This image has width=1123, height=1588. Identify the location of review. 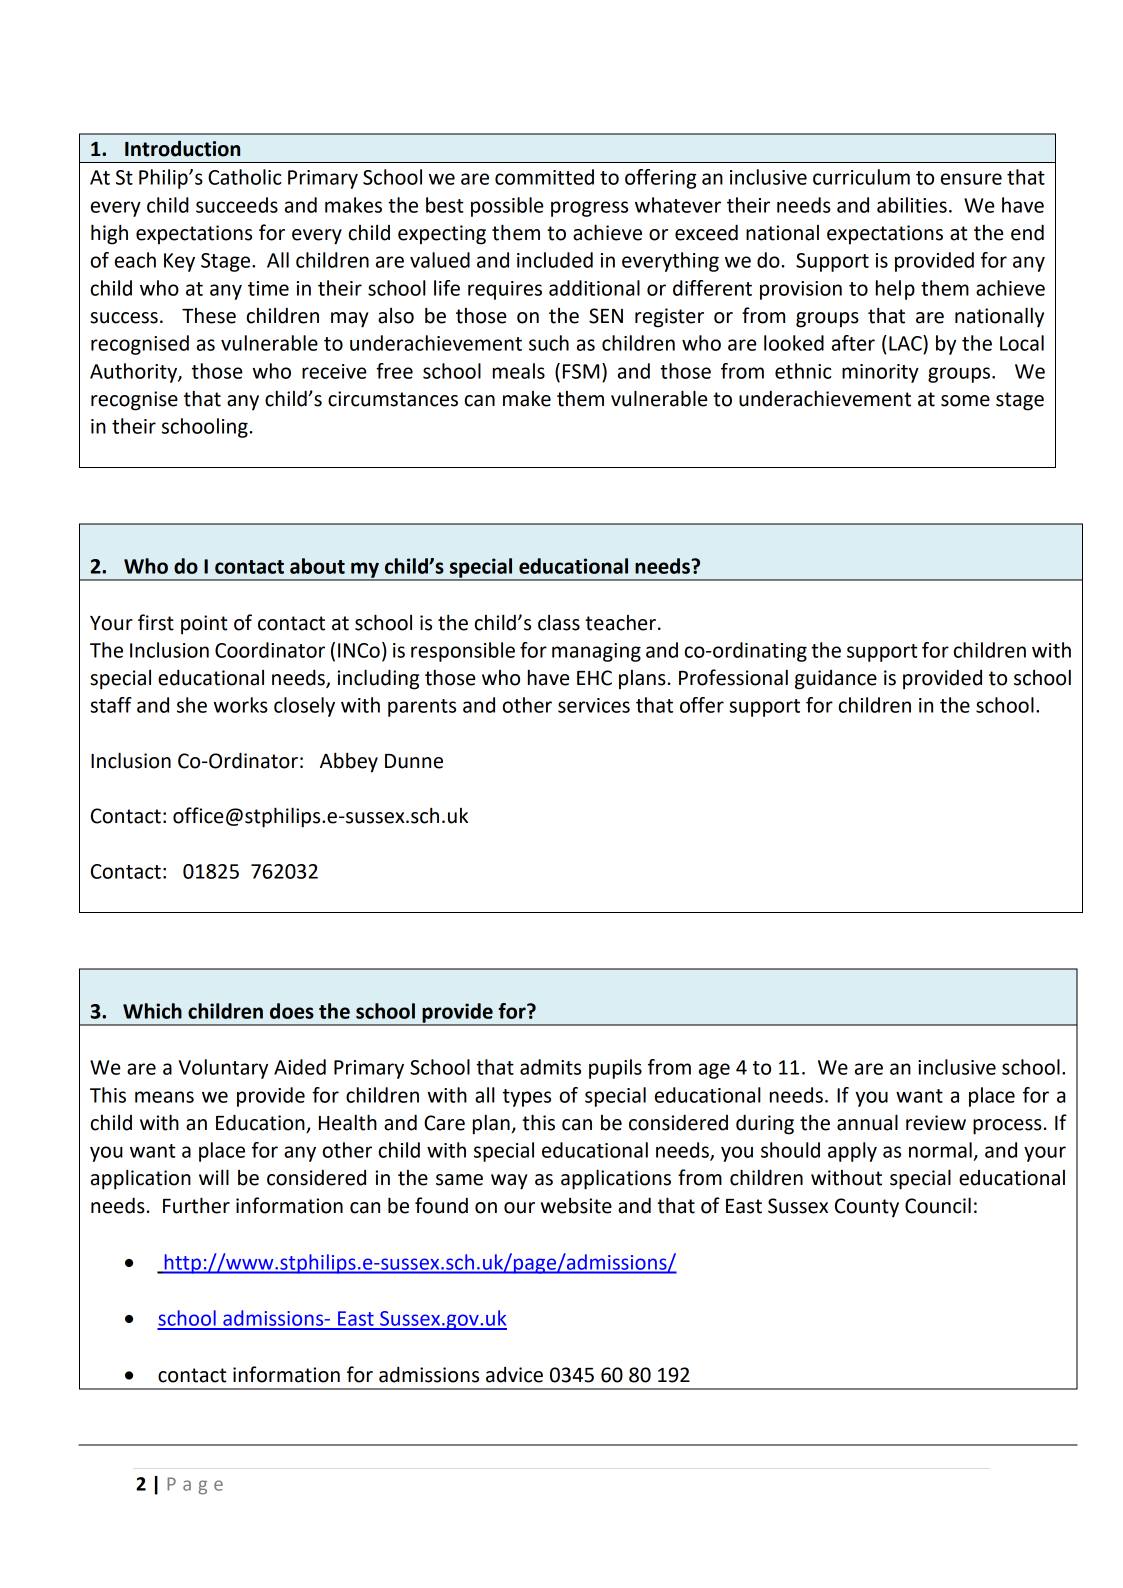
(936, 1123).
